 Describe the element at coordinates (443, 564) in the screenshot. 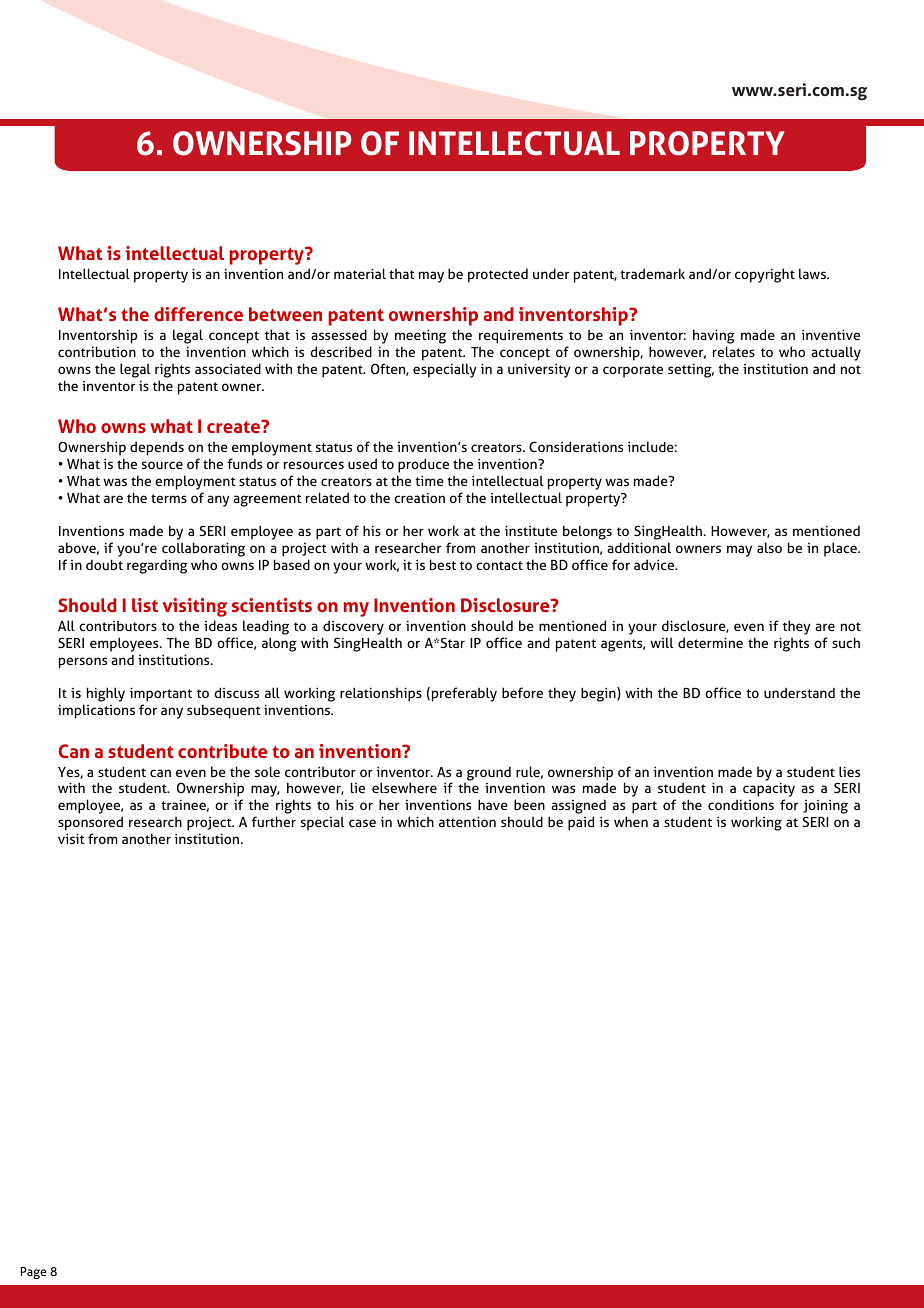

I see `best` at that location.
